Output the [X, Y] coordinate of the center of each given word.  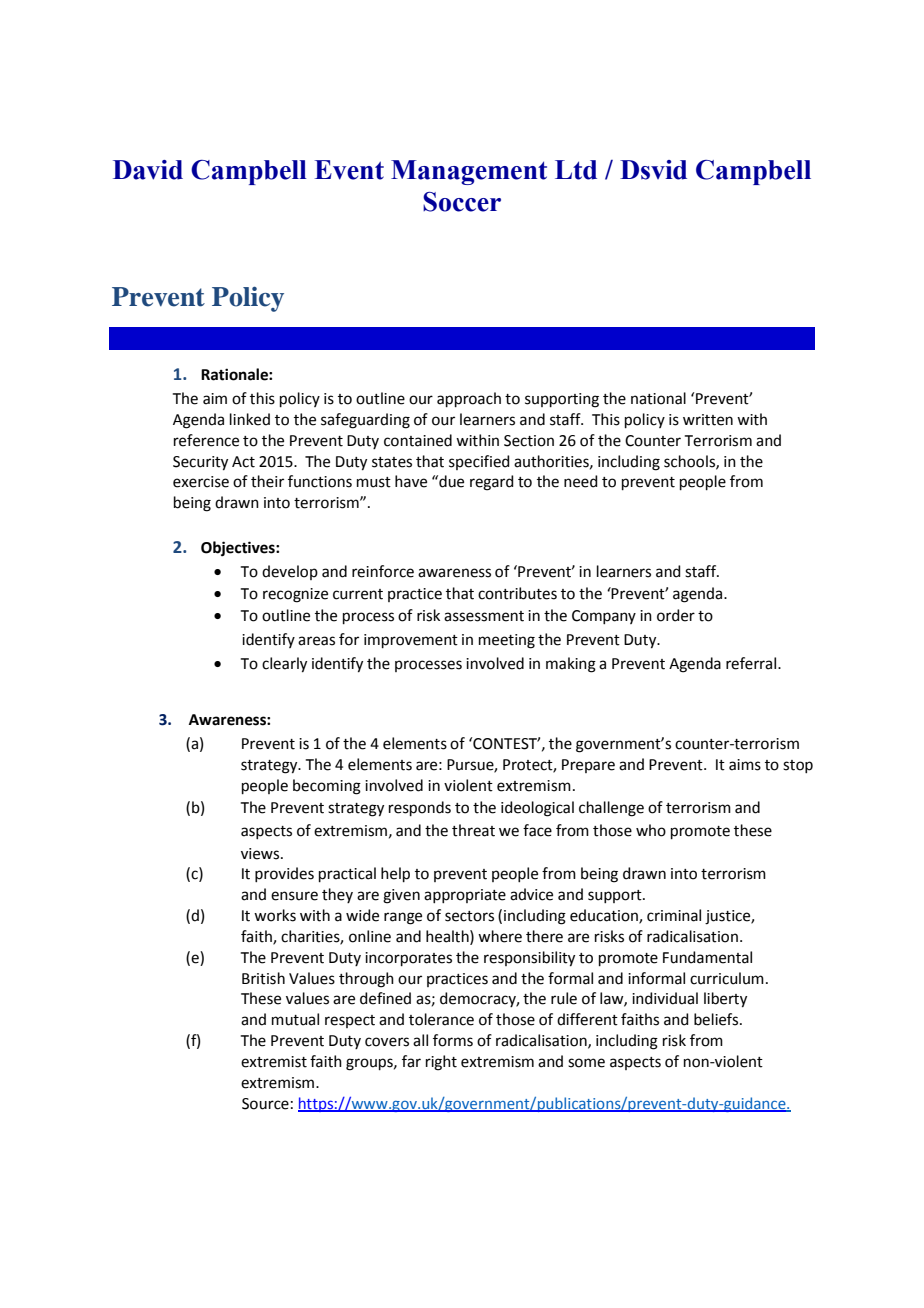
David [148, 170]
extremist [274, 1062]
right [441, 1063]
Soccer [462, 202]
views [261, 854]
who [651, 830]
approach [469, 399]
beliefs [717, 1019]
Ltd [576, 170]
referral [752, 663]
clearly [284, 665]
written [708, 420]
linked [250, 419]
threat [473, 830]
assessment [484, 616]
